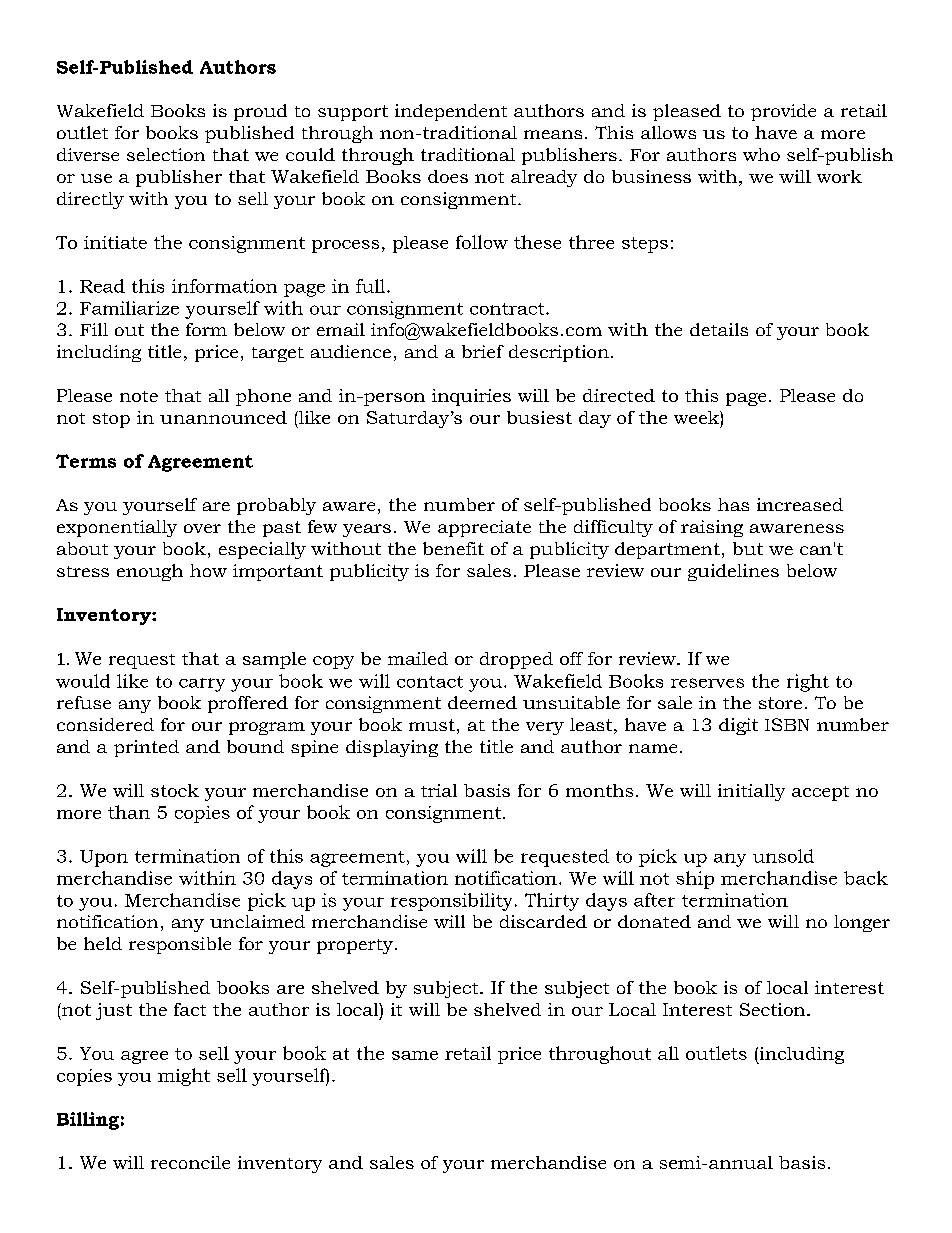 This page has height=1233, width=952. Describe the element at coordinates (202, 685) in the page. I see `carry` at that location.
